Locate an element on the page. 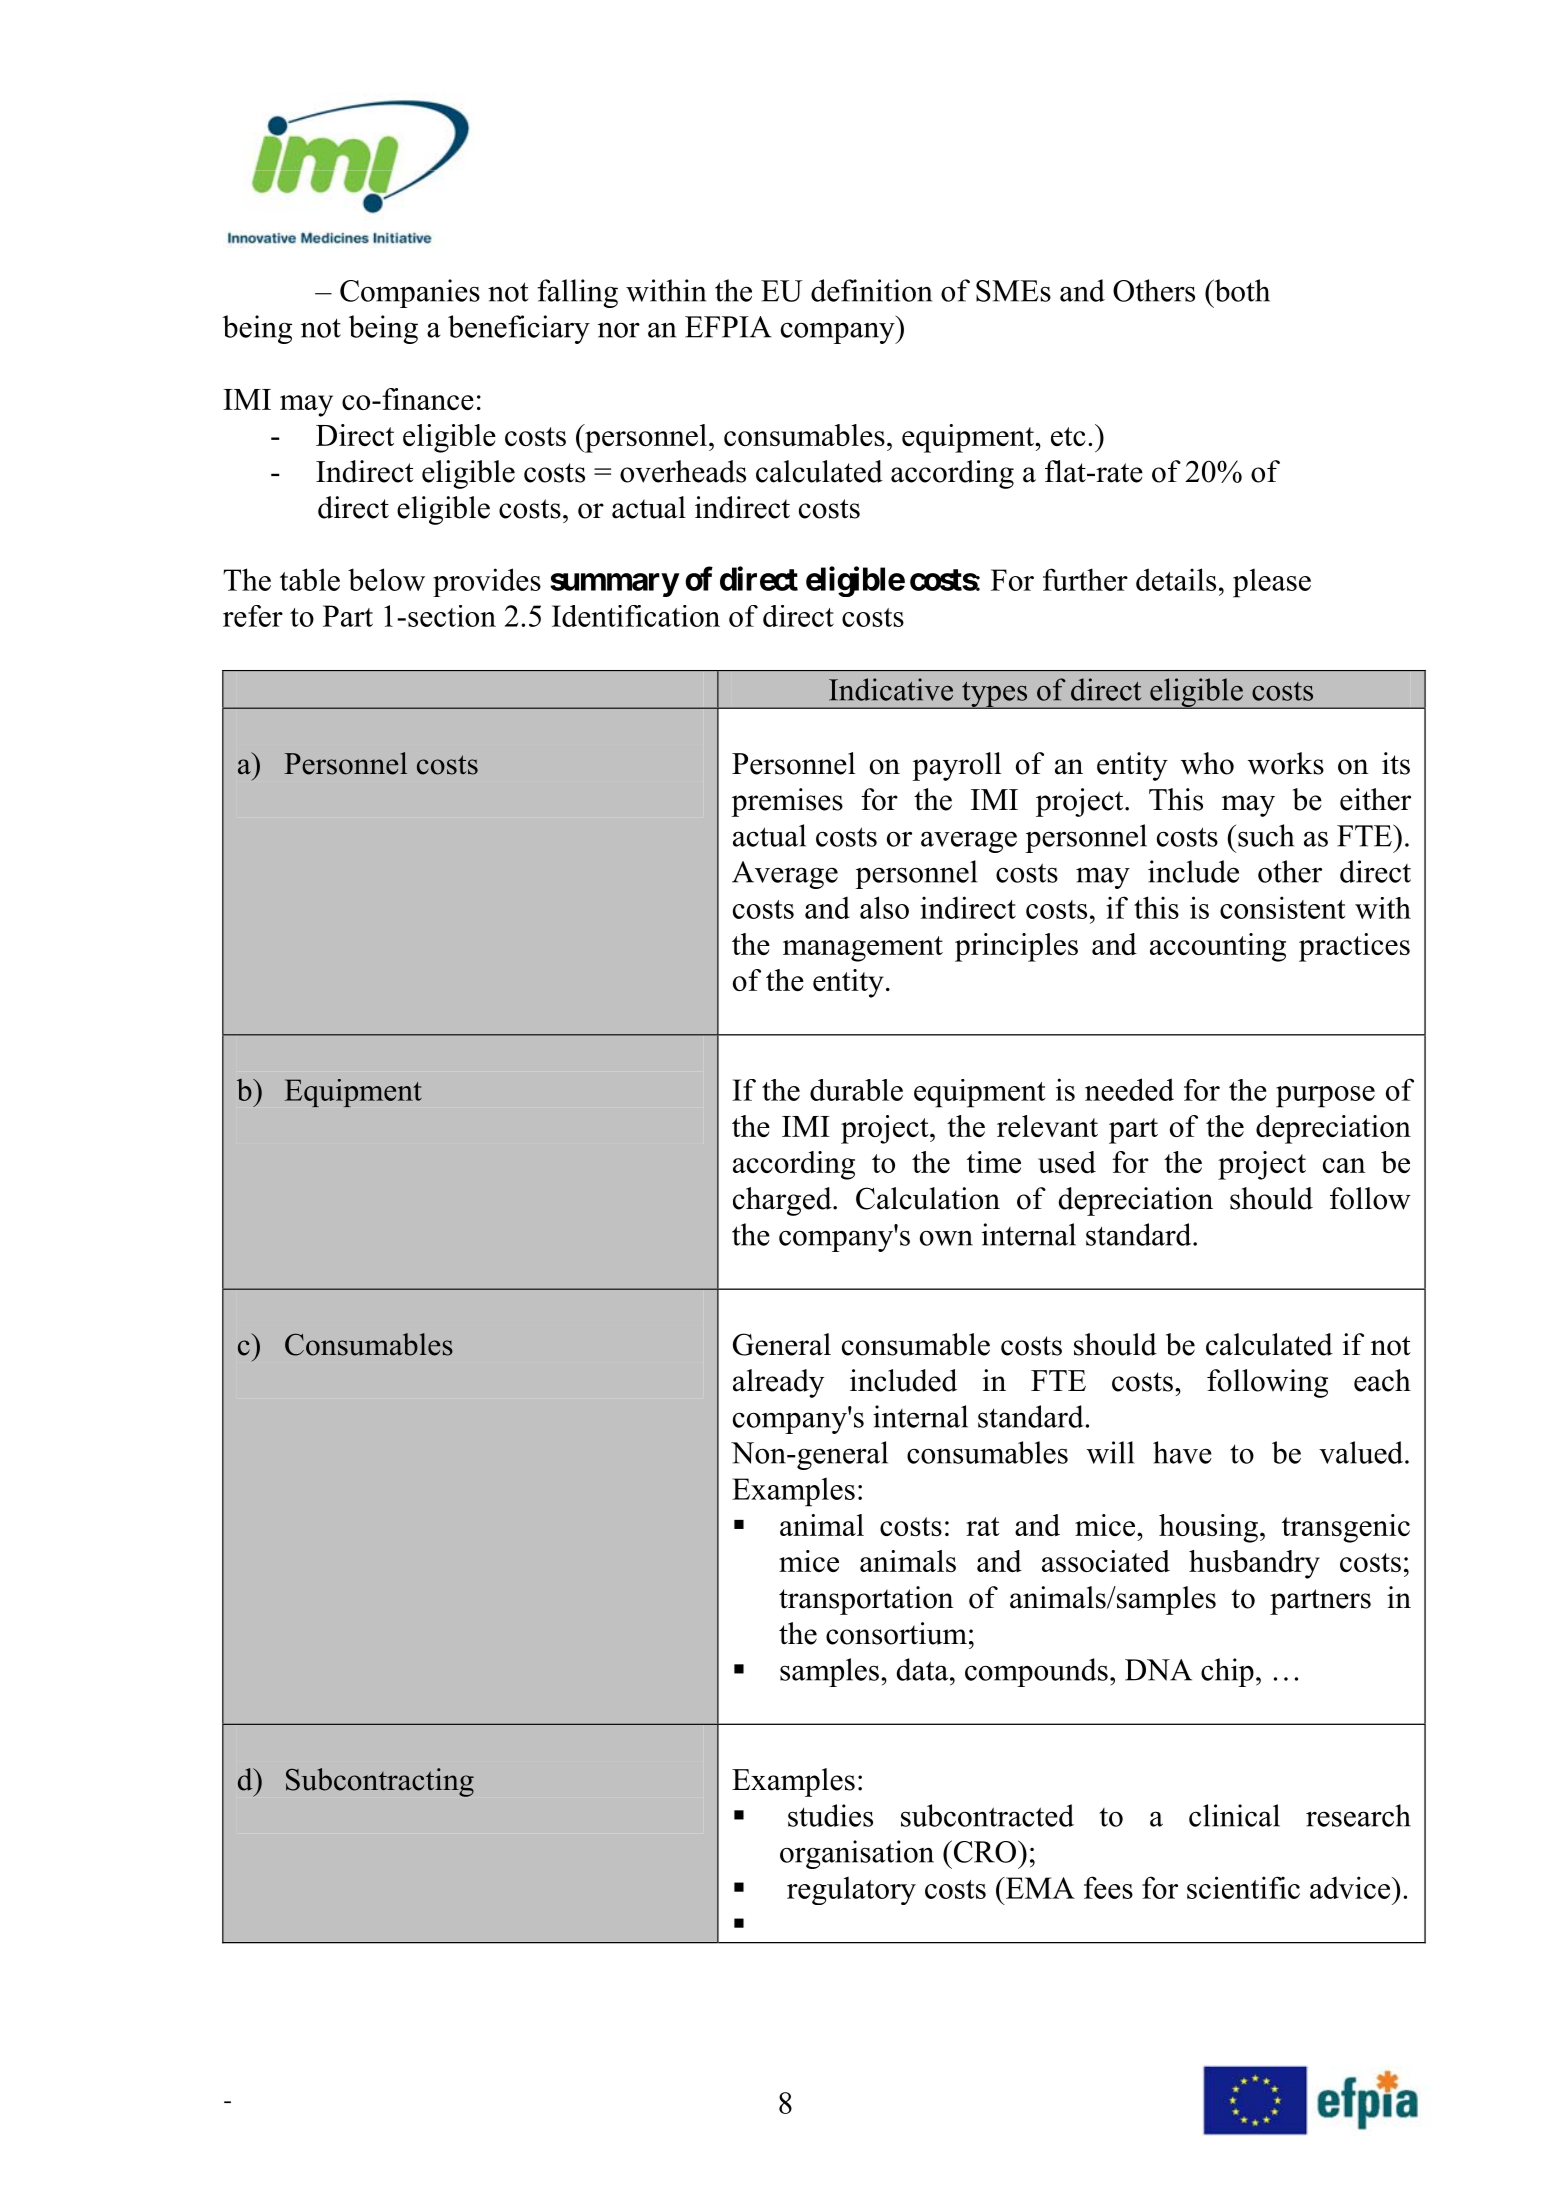 This document has height=2206, width=1559. already is located at coordinates (778, 1383).
